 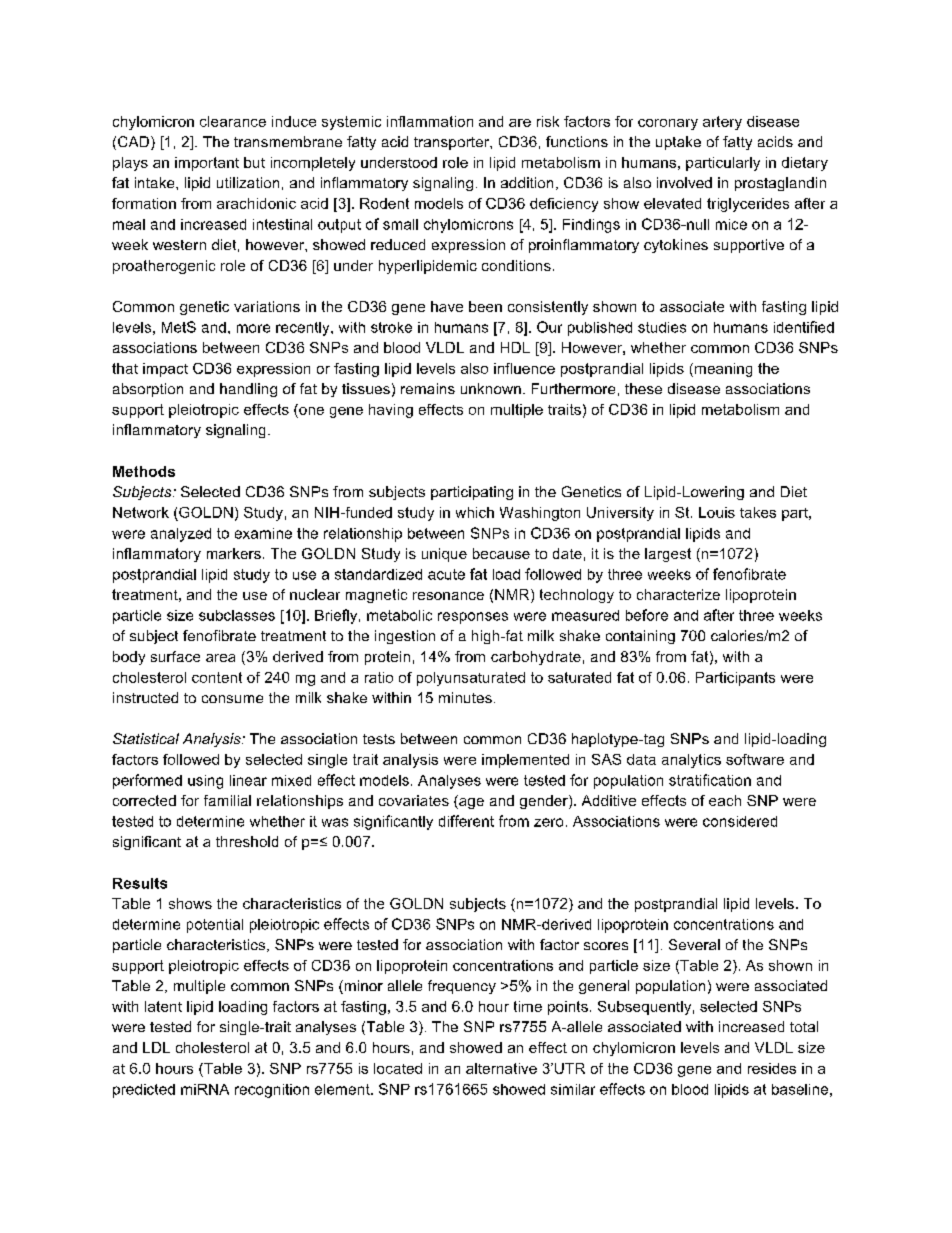 What do you see at coordinates (144, 1091) in the document?
I see `predicted` at bounding box center [144, 1091].
